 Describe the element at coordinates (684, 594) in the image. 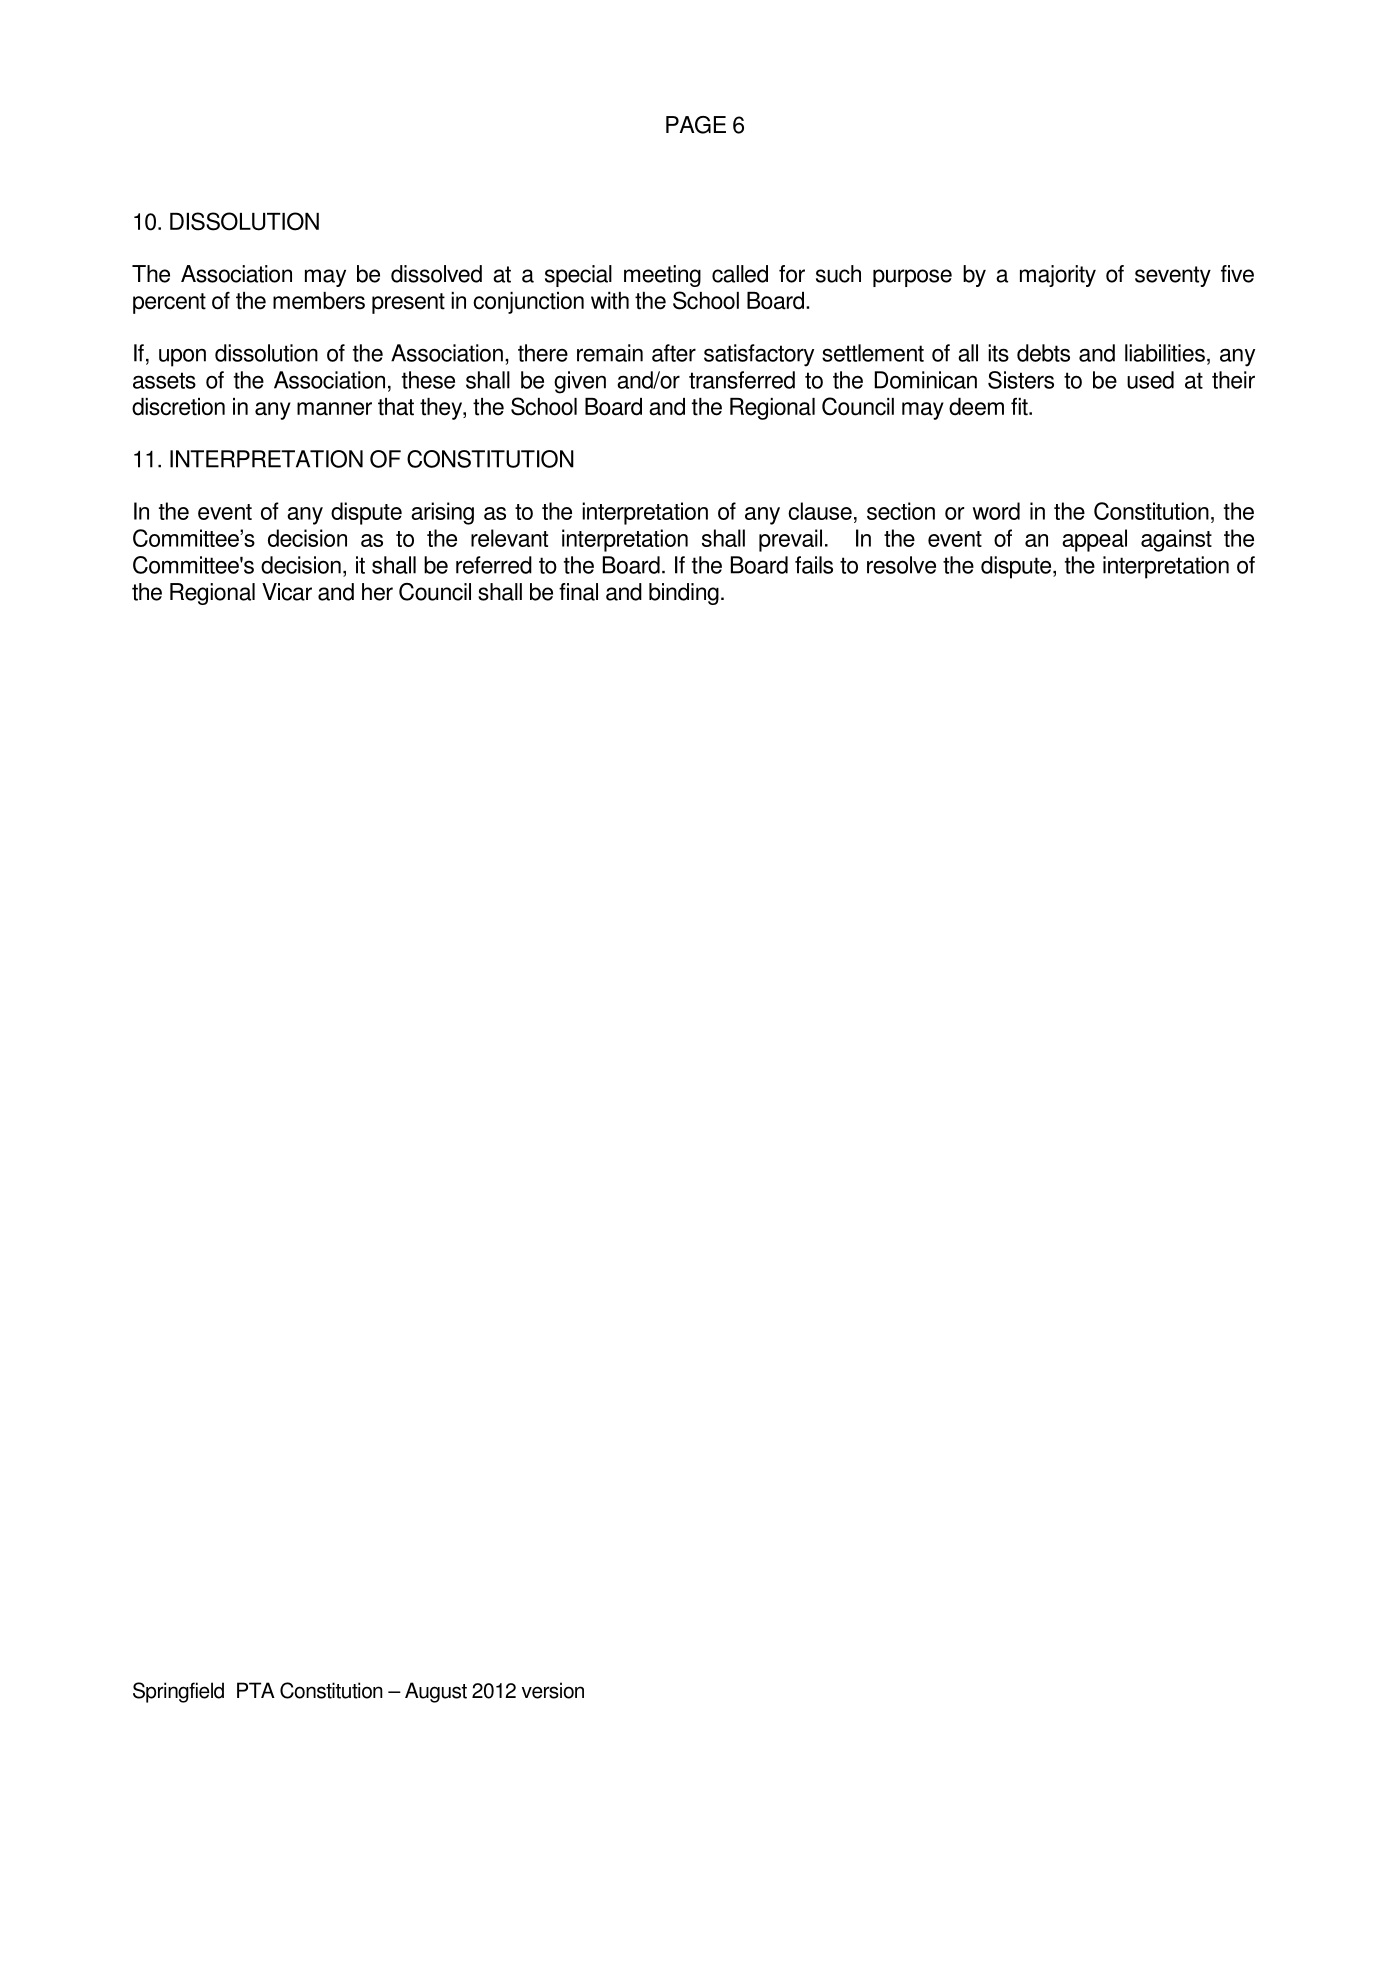

I see `binding` at that location.
